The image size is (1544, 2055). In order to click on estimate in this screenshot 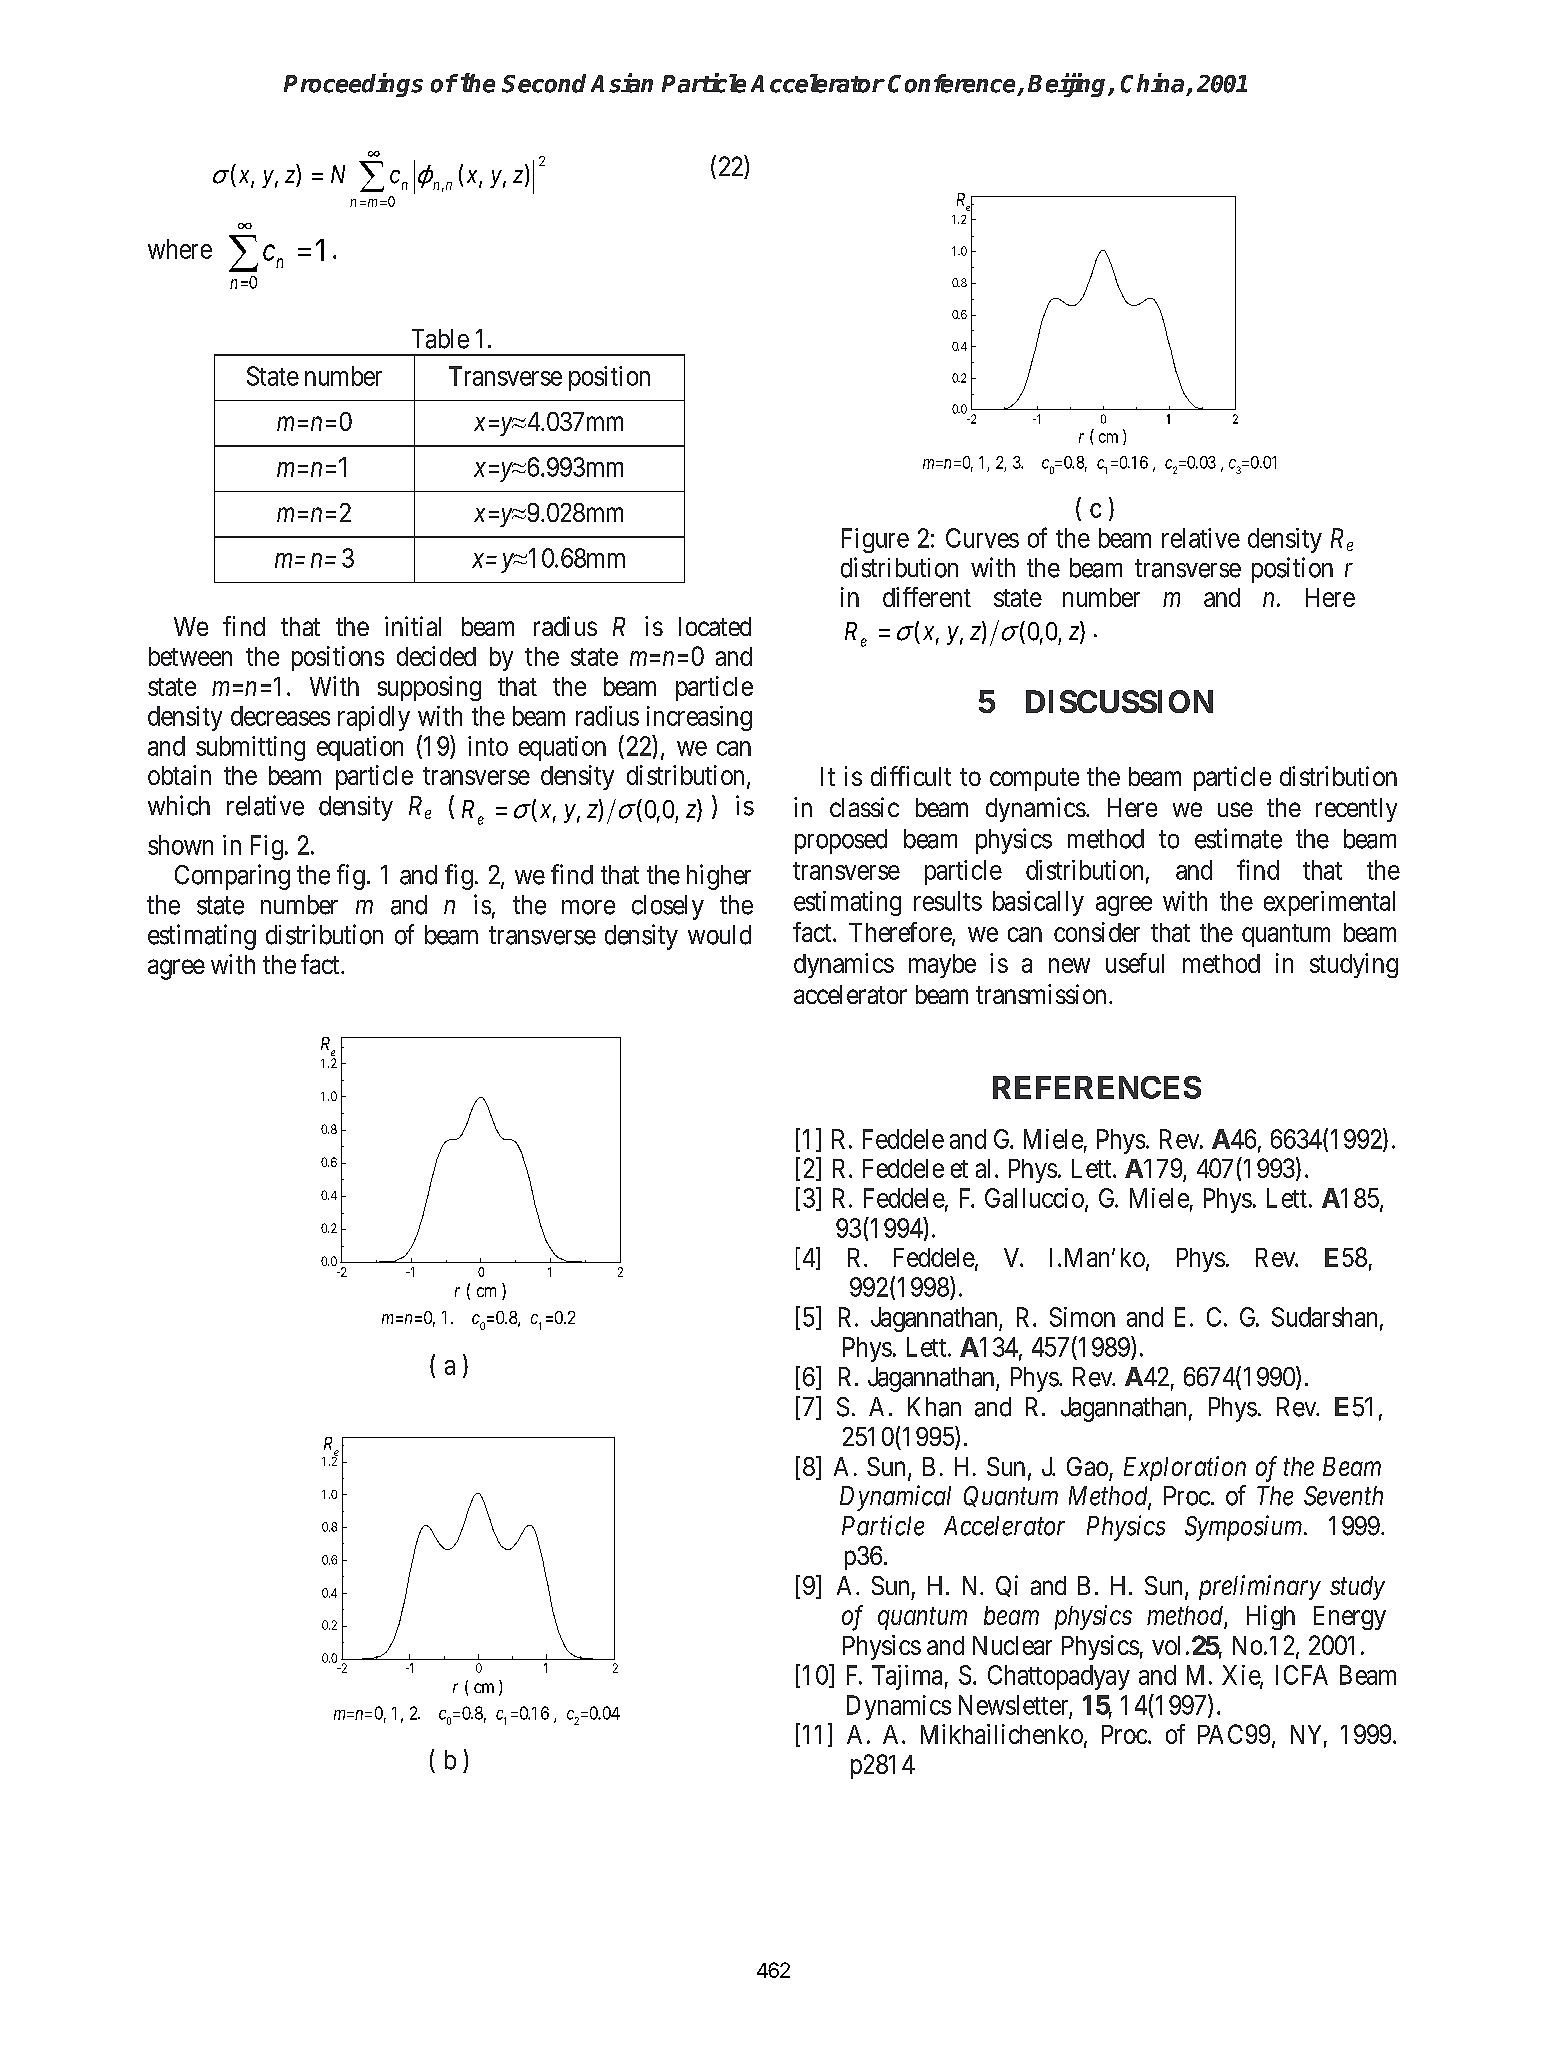, I will do `click(1238, 838)`.
